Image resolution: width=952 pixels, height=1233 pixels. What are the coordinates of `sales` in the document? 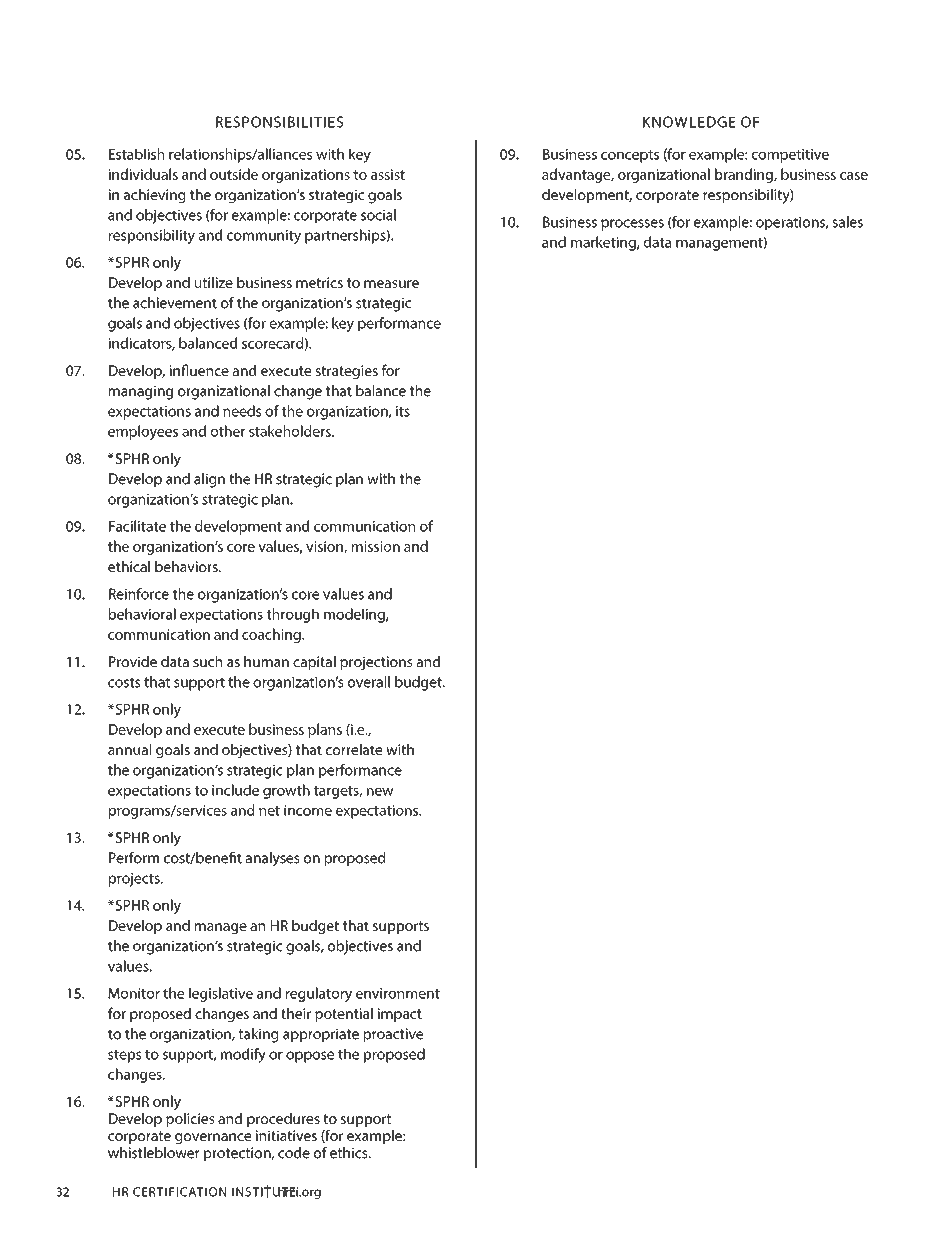 It's located at (847, 222).
